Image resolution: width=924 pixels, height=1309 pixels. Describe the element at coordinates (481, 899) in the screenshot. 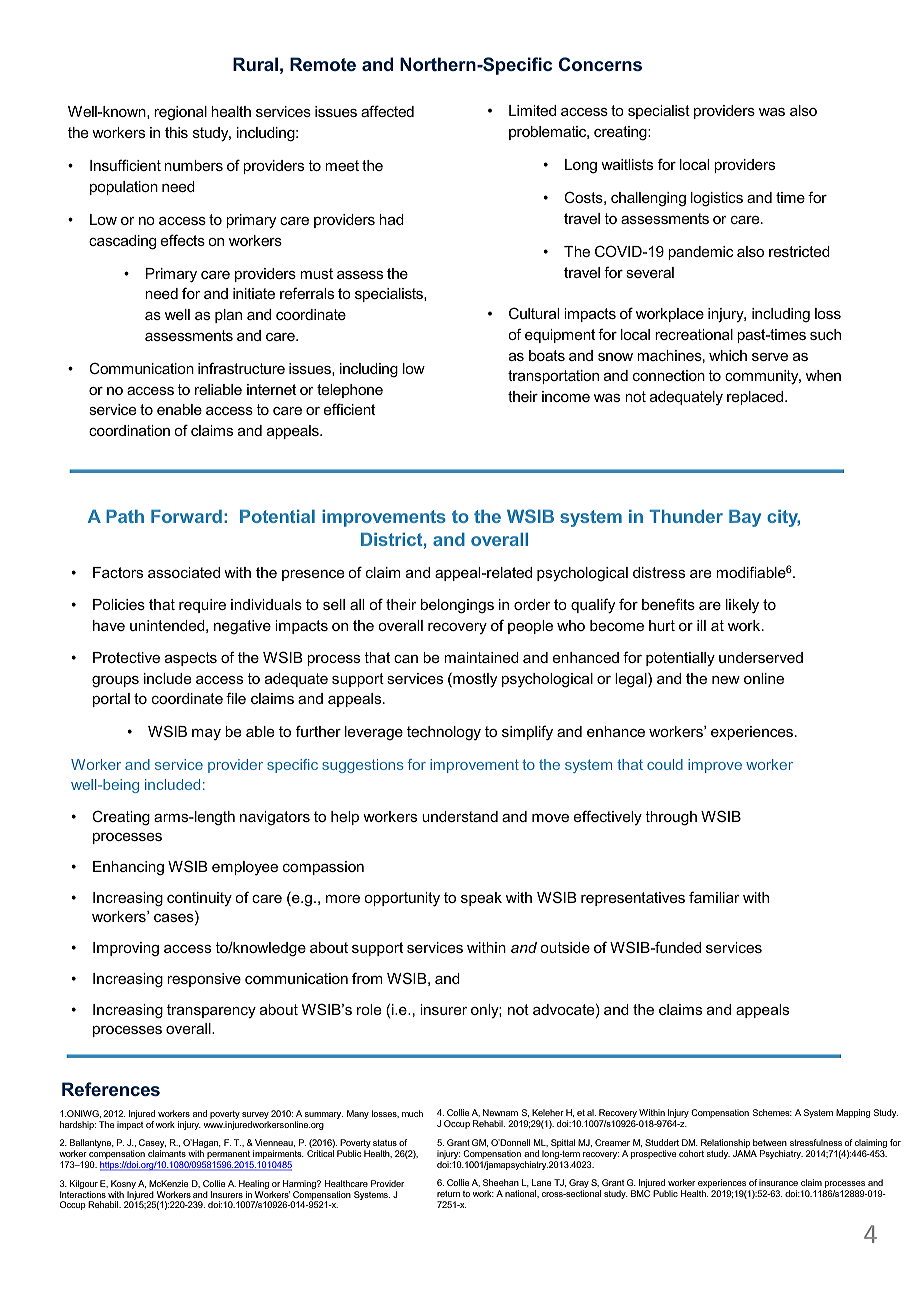

I see `speak` at that location.
